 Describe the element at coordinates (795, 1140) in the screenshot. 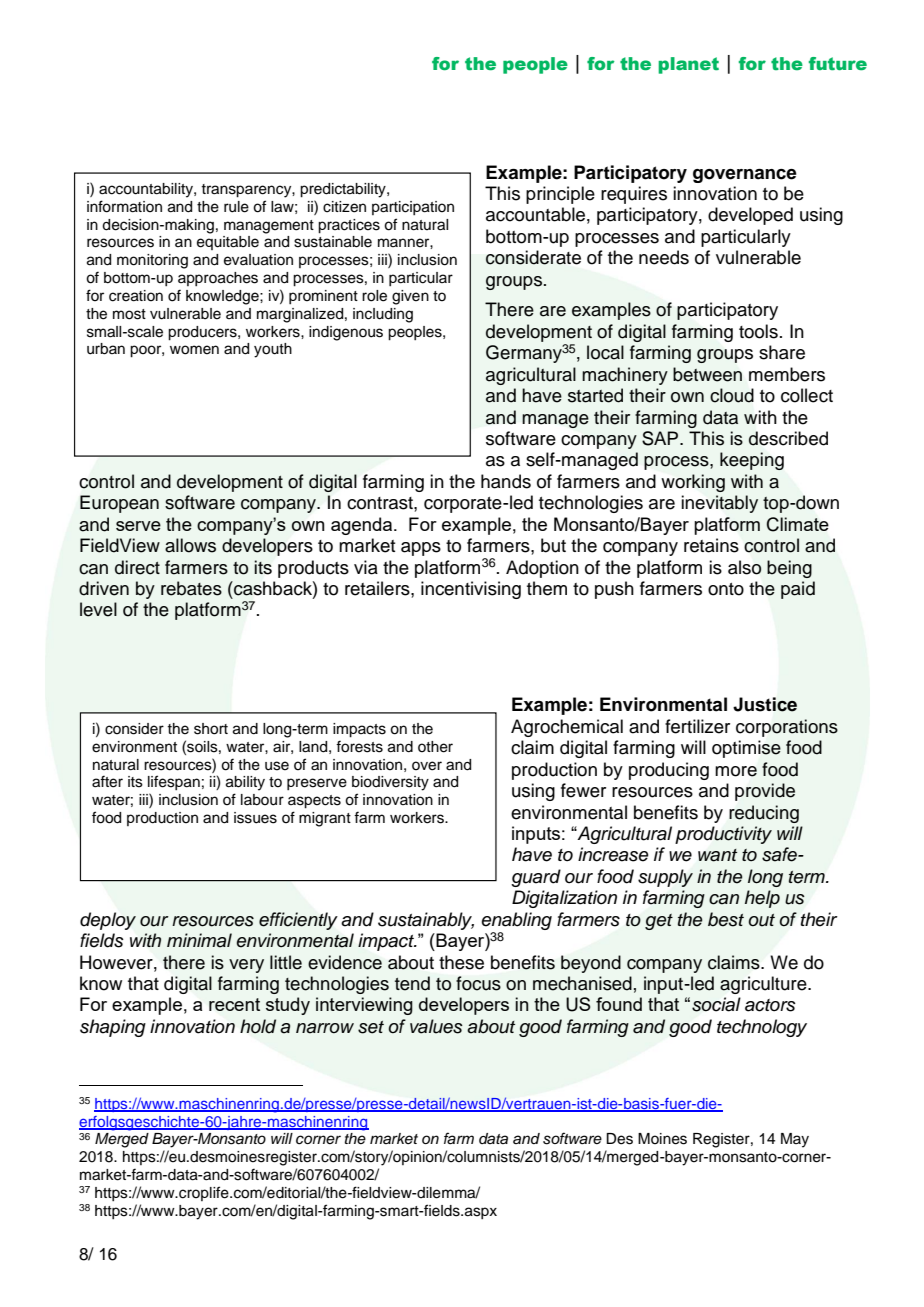

I see `May` at that location.
